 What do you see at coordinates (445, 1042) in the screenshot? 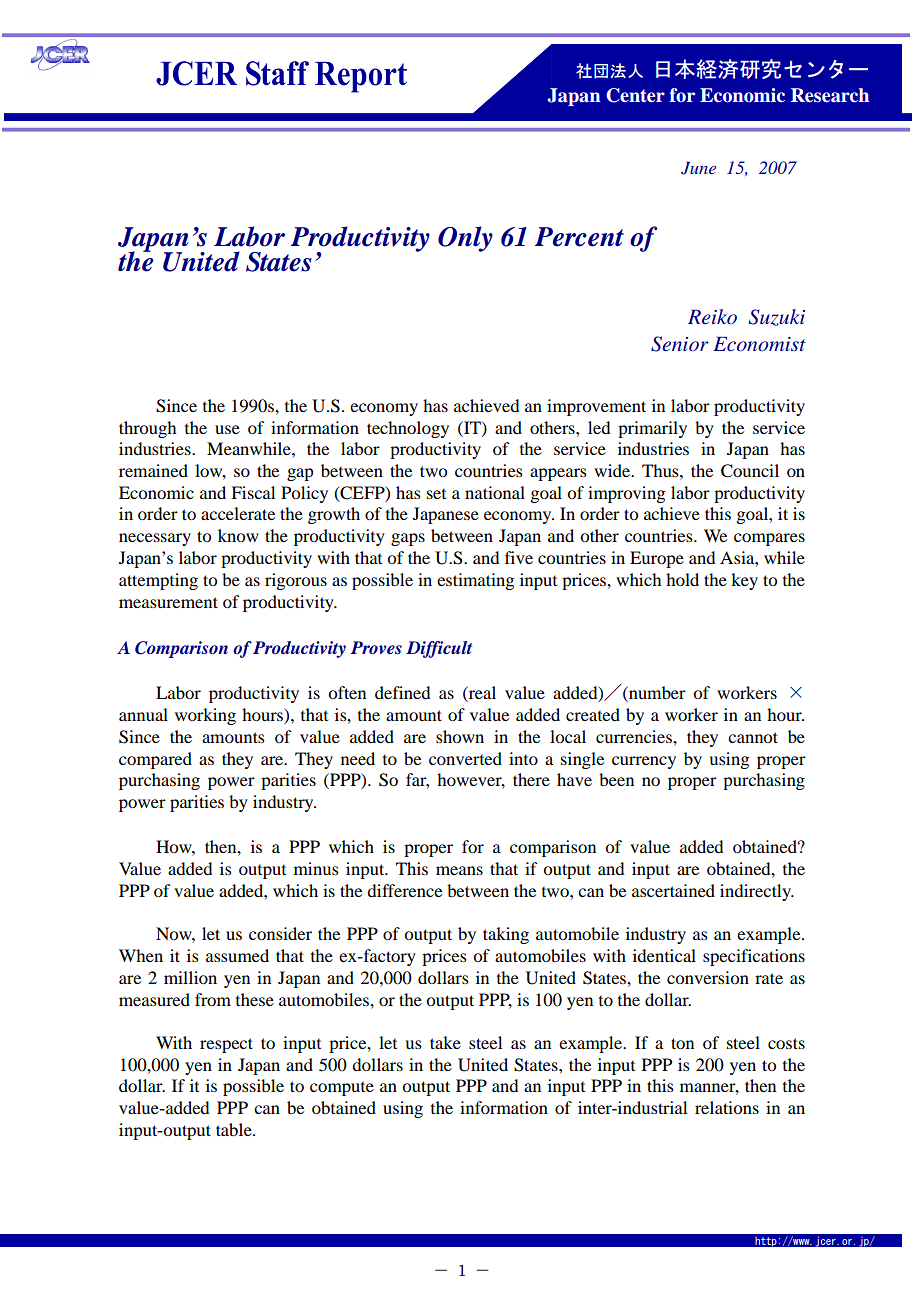
I see `take` at bounding box center [445, 1042].
